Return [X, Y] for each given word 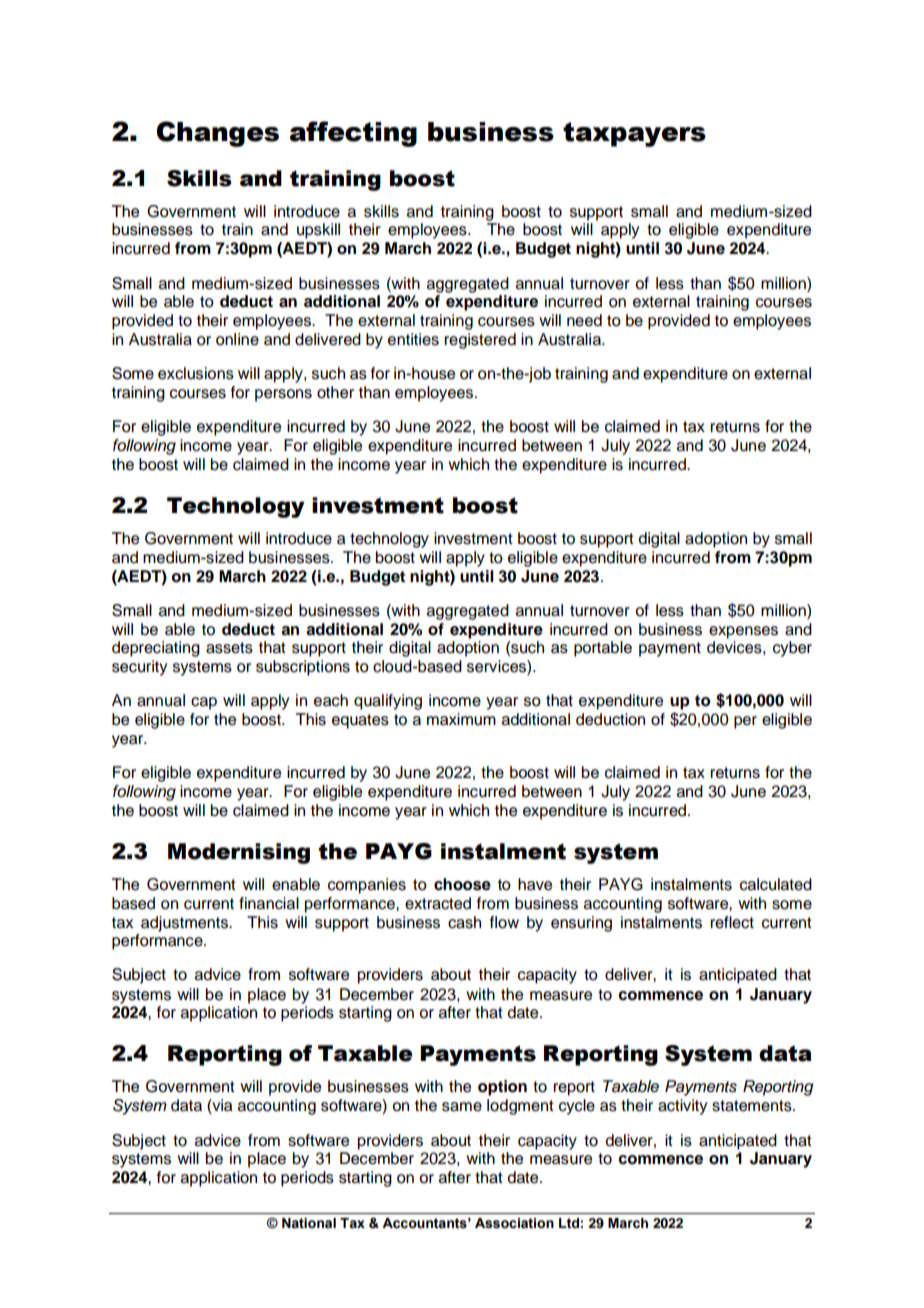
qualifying [388, 702]
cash [464, 922]
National [309, 1223]
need [584, 320]
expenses [743, 632]
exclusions [196, 373]
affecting [353, 134]
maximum [461, 719]
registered [480, 341]
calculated [776, 884]
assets [229, 648]
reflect [732, 922]
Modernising [239, 853]
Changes [217, 134]
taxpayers [634, 134]
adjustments [185, 924]
